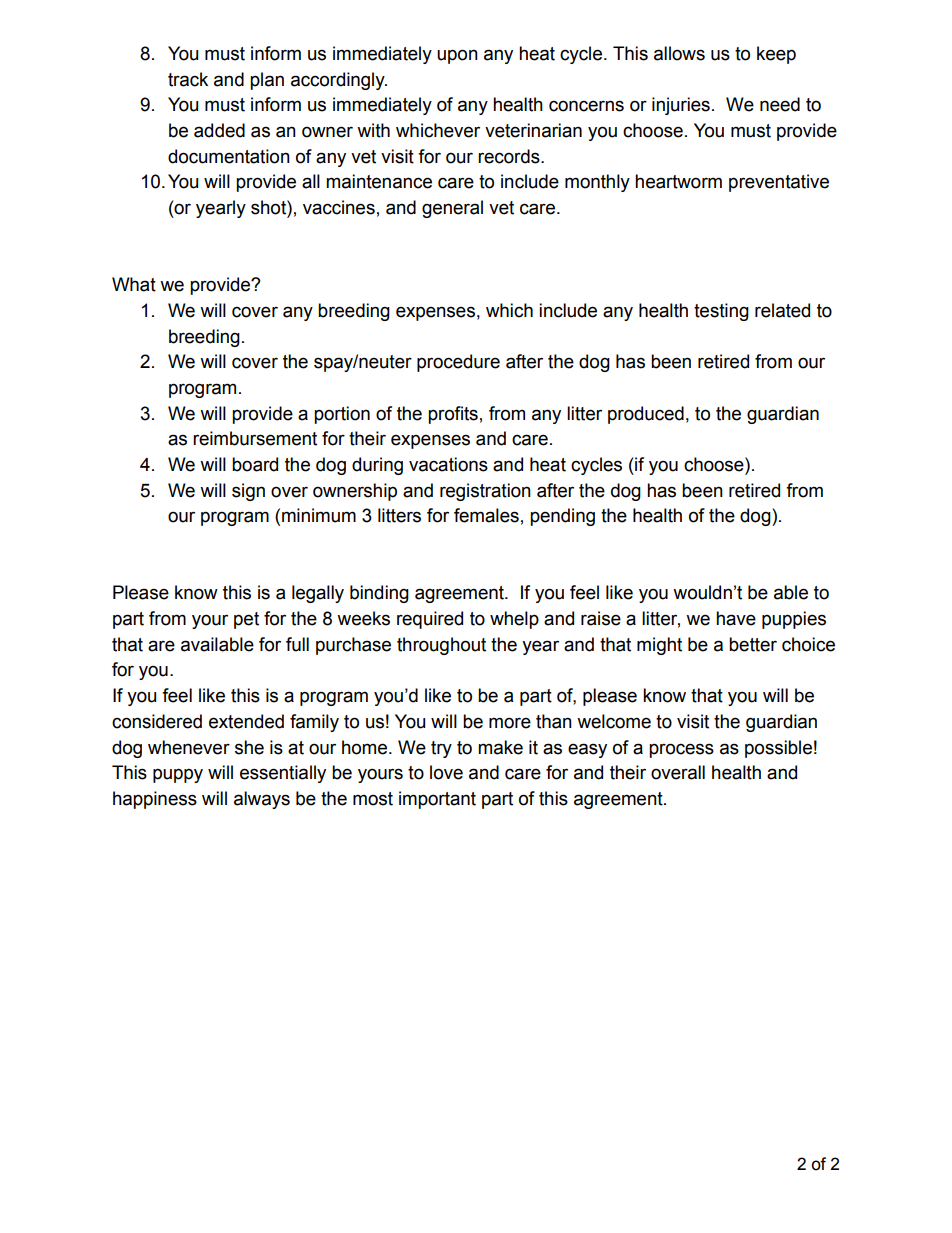 This page has width=952, height=1233. What do you see at coordinates (458, 363) in the page?
I see `procedure` at bounding box center [458, 363].
